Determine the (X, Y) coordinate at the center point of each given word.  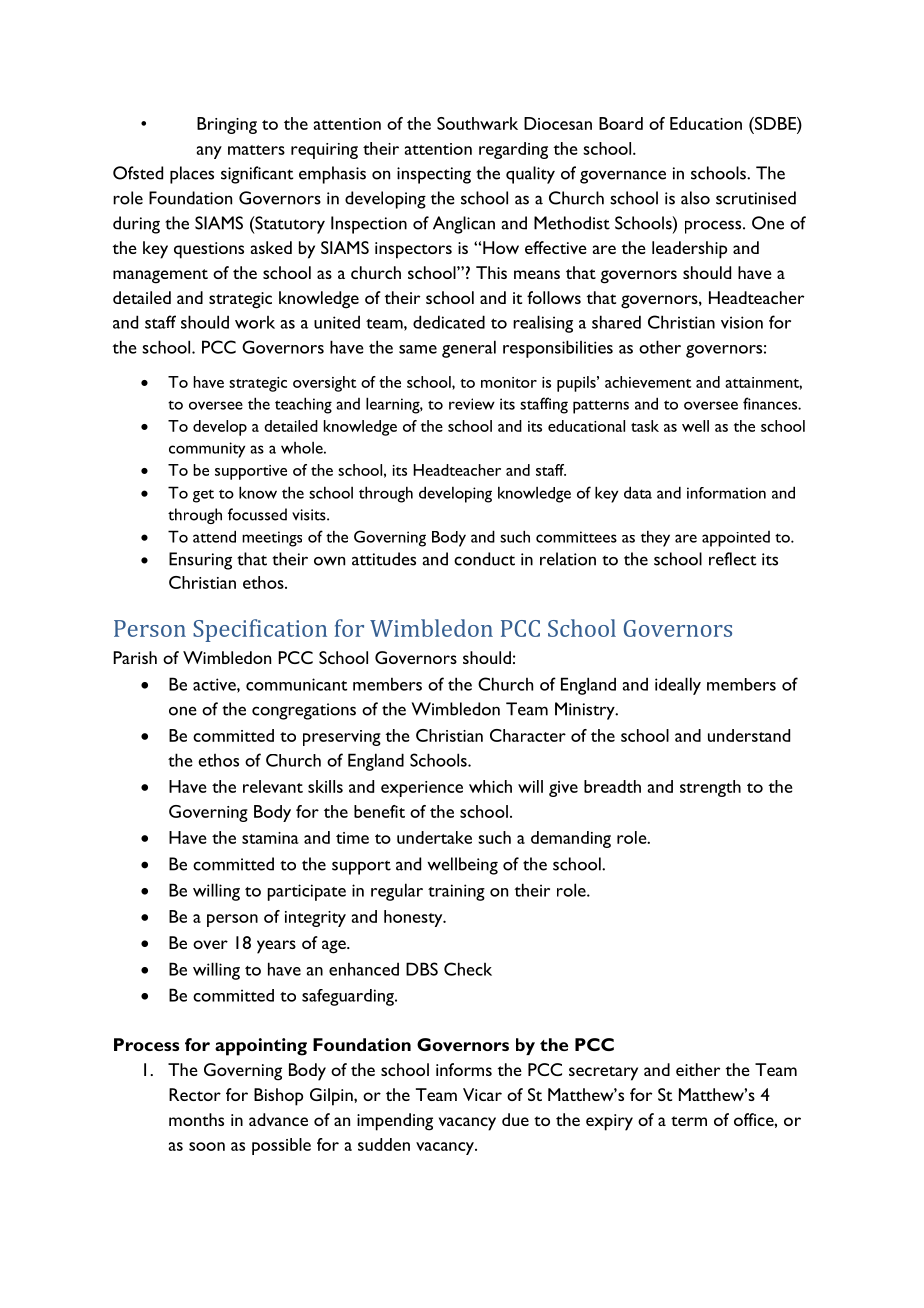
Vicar (482, 1094)
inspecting (434, 175)
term (689, 1121)
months (196, 1119)
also (695, 198)
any (209, 152)
